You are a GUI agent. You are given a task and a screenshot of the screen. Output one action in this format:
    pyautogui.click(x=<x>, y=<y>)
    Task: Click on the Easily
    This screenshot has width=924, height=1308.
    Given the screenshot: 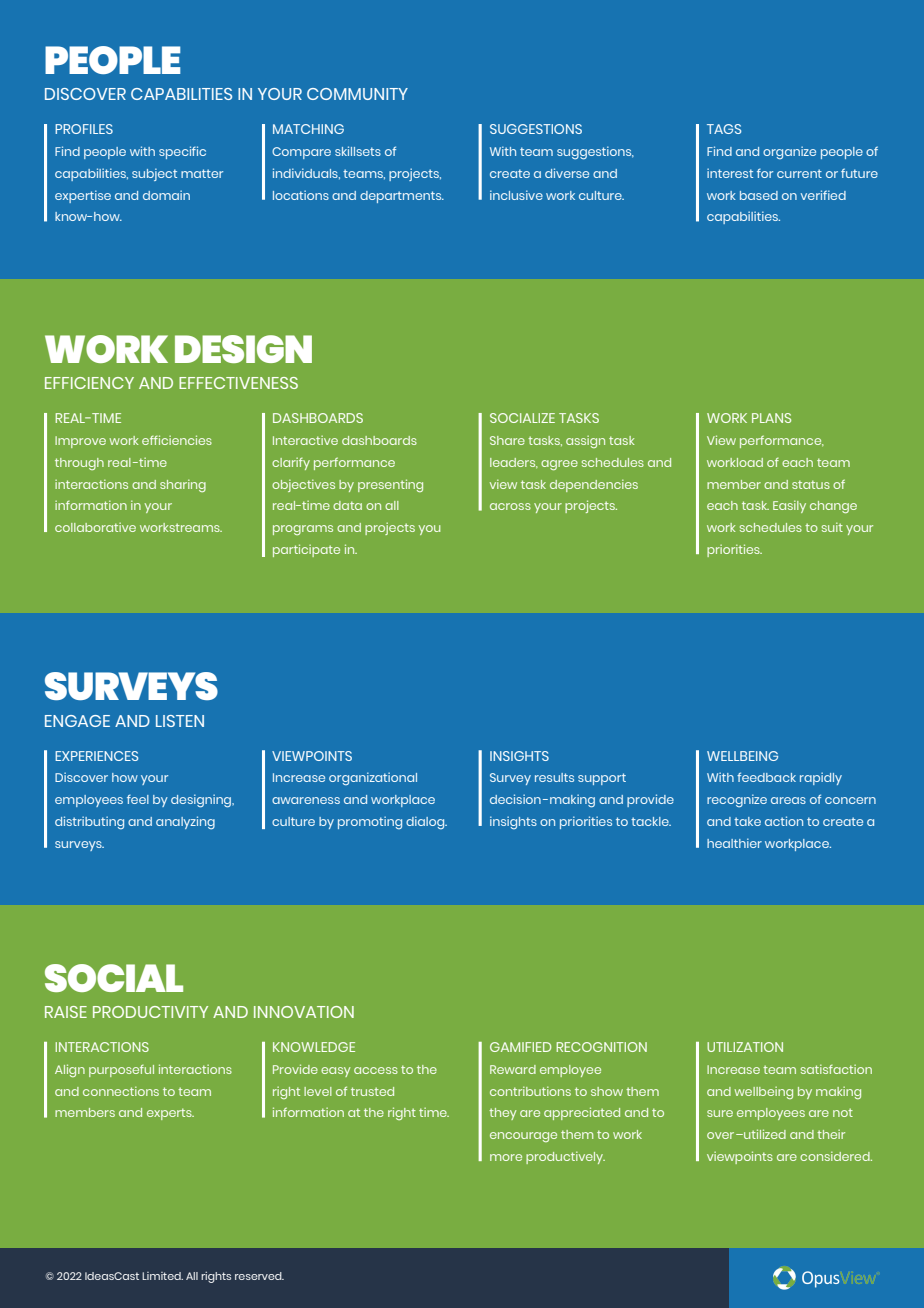 What is the action you would take?
    pyautogui.click(x=789, y=506)
